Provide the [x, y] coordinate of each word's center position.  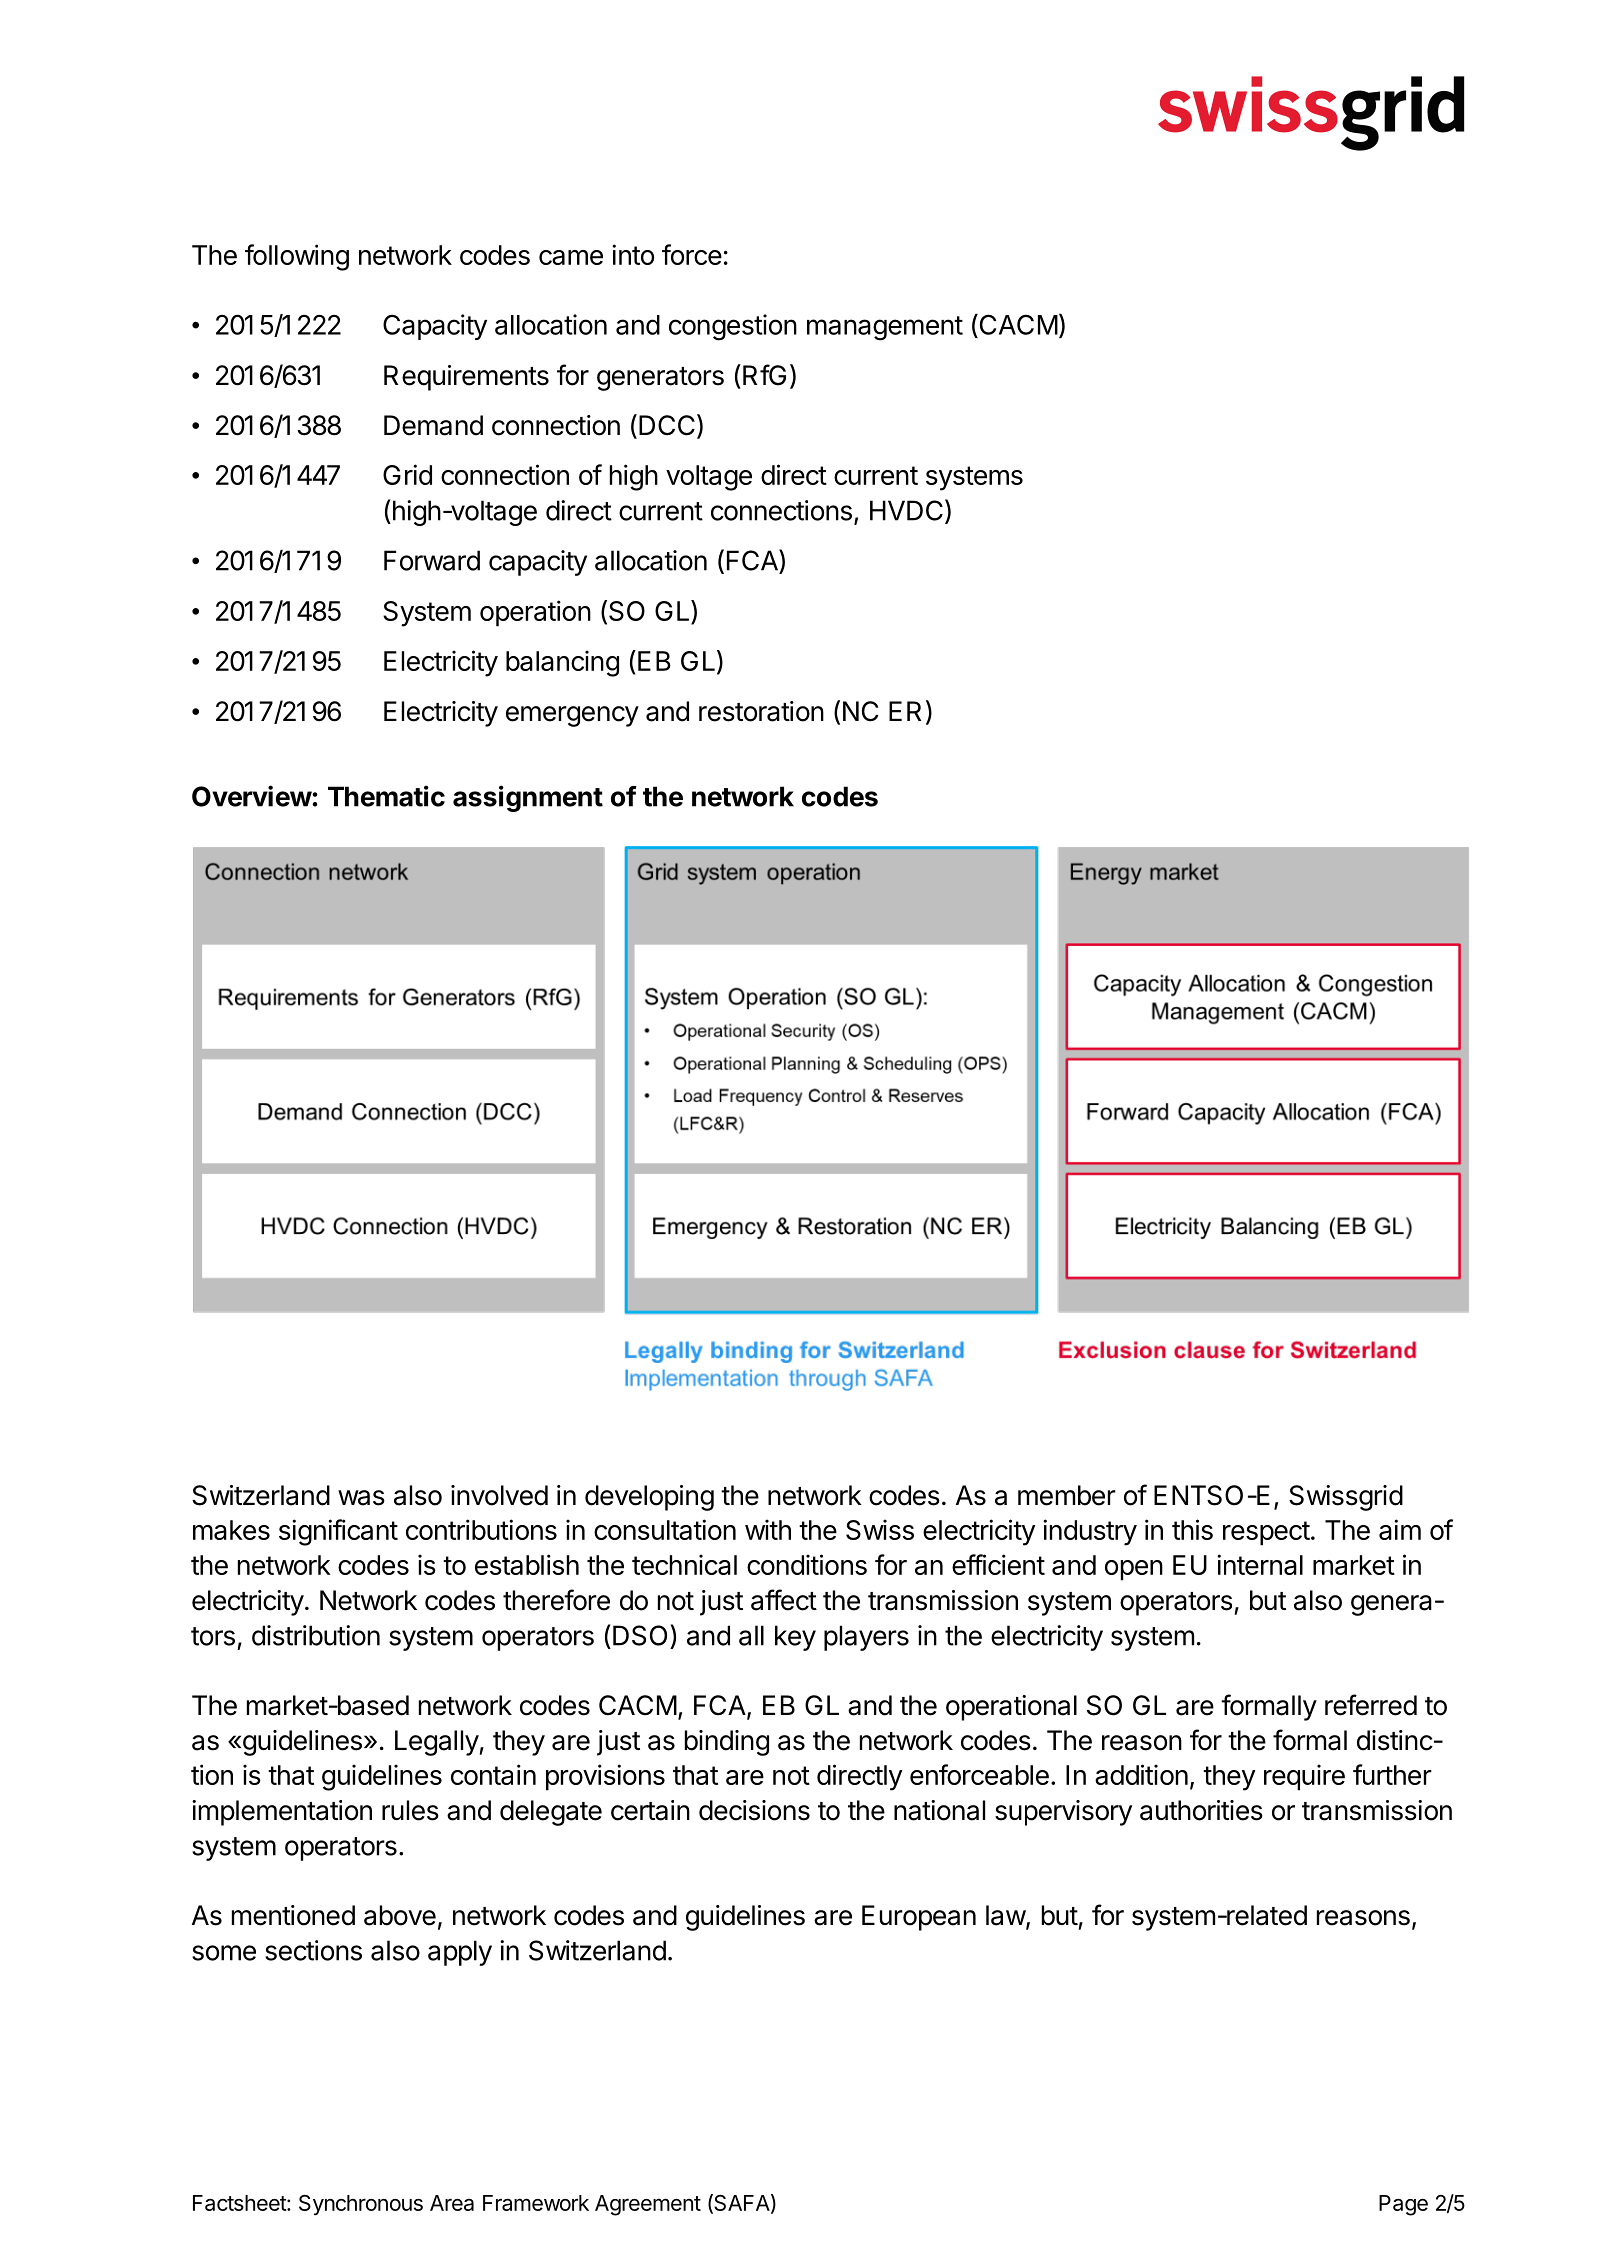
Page [1403, 2205]
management [885, 328]
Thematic [386, 796]
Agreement [648, 2205]
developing [649, 1498]
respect [1266, 1533]
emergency [572, 716]
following [297, 257]
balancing [562, 663]
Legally [437, 1743]
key [795, 1638]
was [361, 1498]
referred [1371, 1705]
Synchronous [361, 2205]
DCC [667, 425]
